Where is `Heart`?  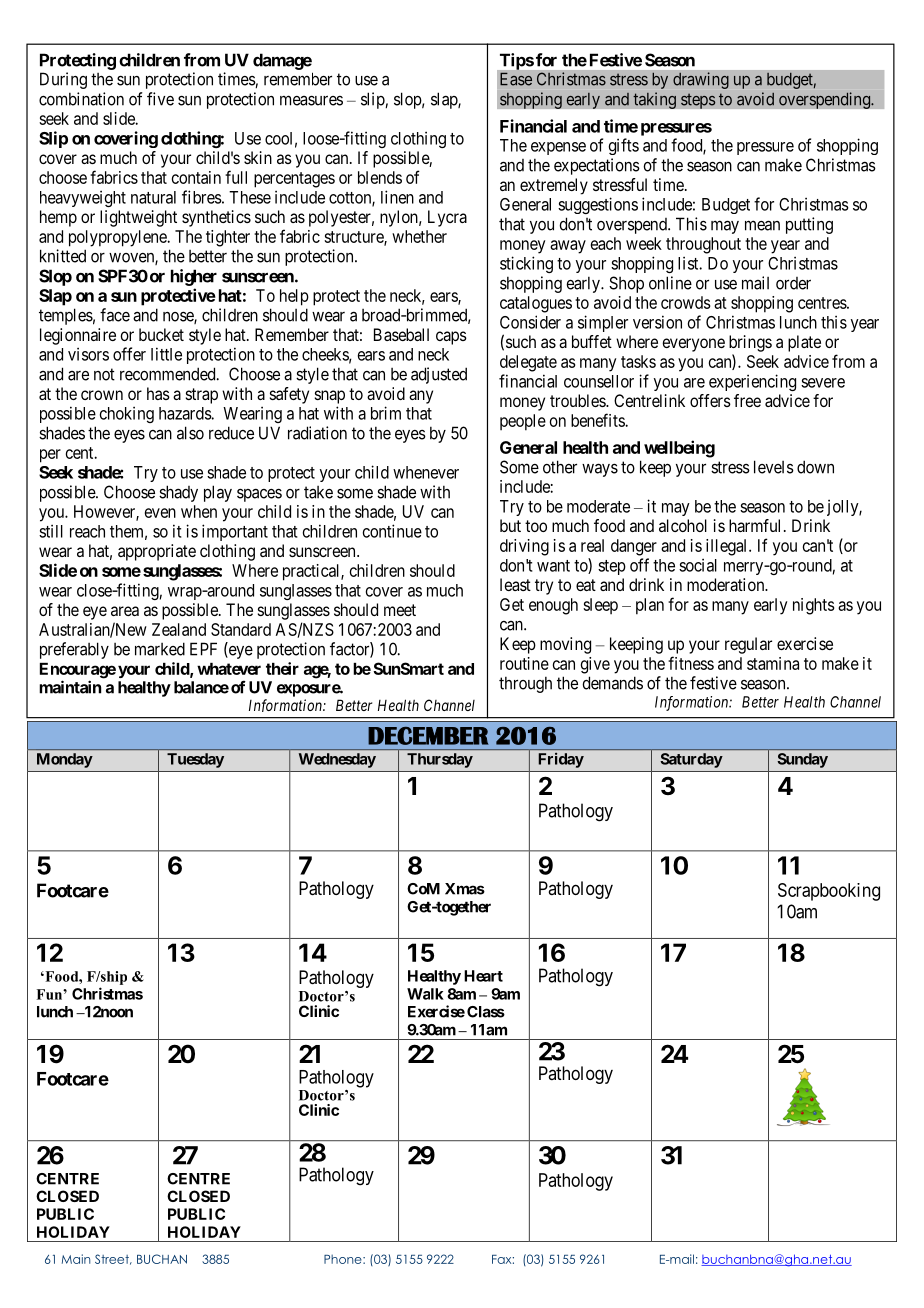
Heart is located at coordinates (483, 976).
